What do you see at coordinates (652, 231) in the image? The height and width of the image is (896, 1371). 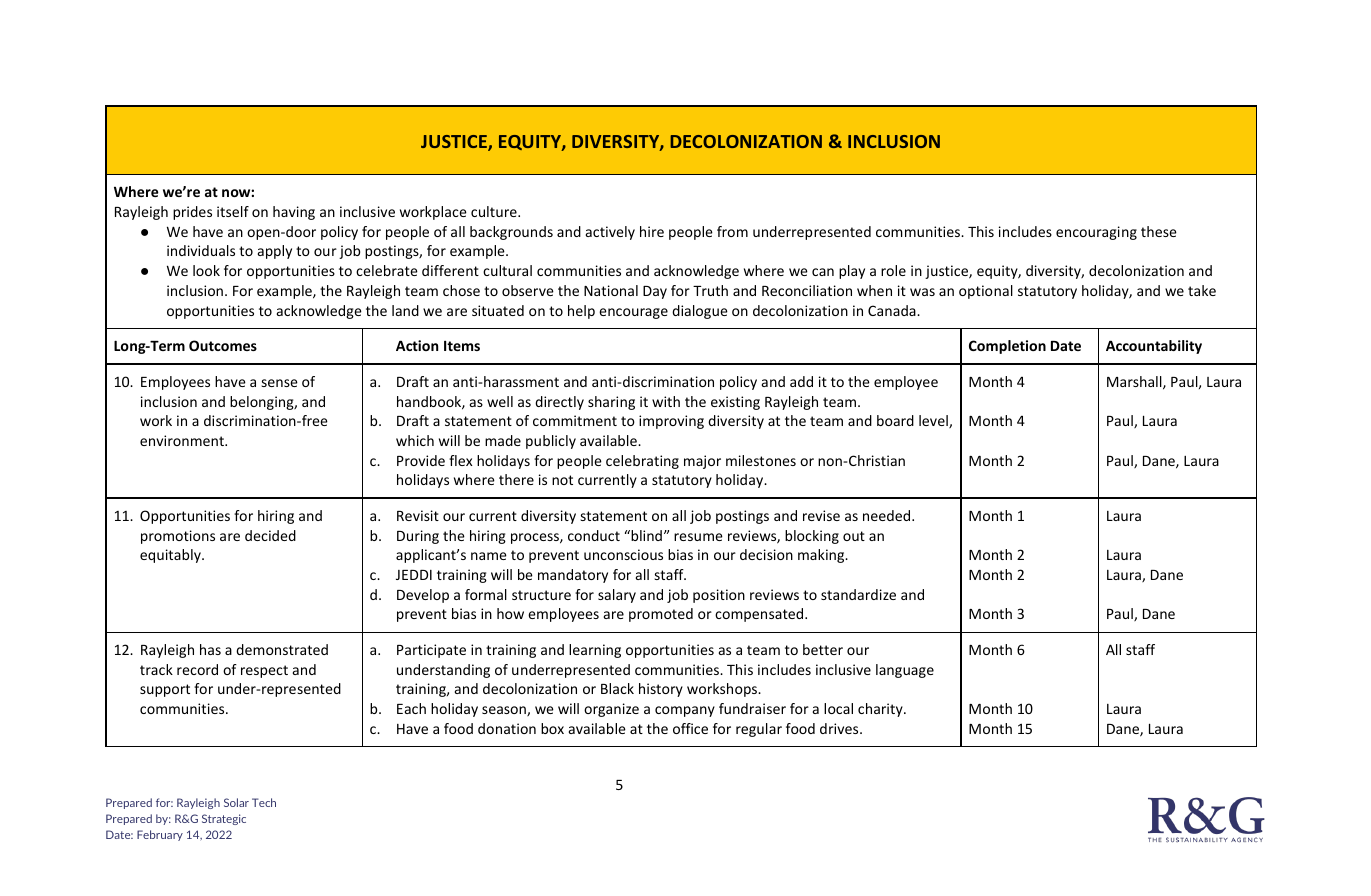 I see `hire` at bounding box center [652, 231].
